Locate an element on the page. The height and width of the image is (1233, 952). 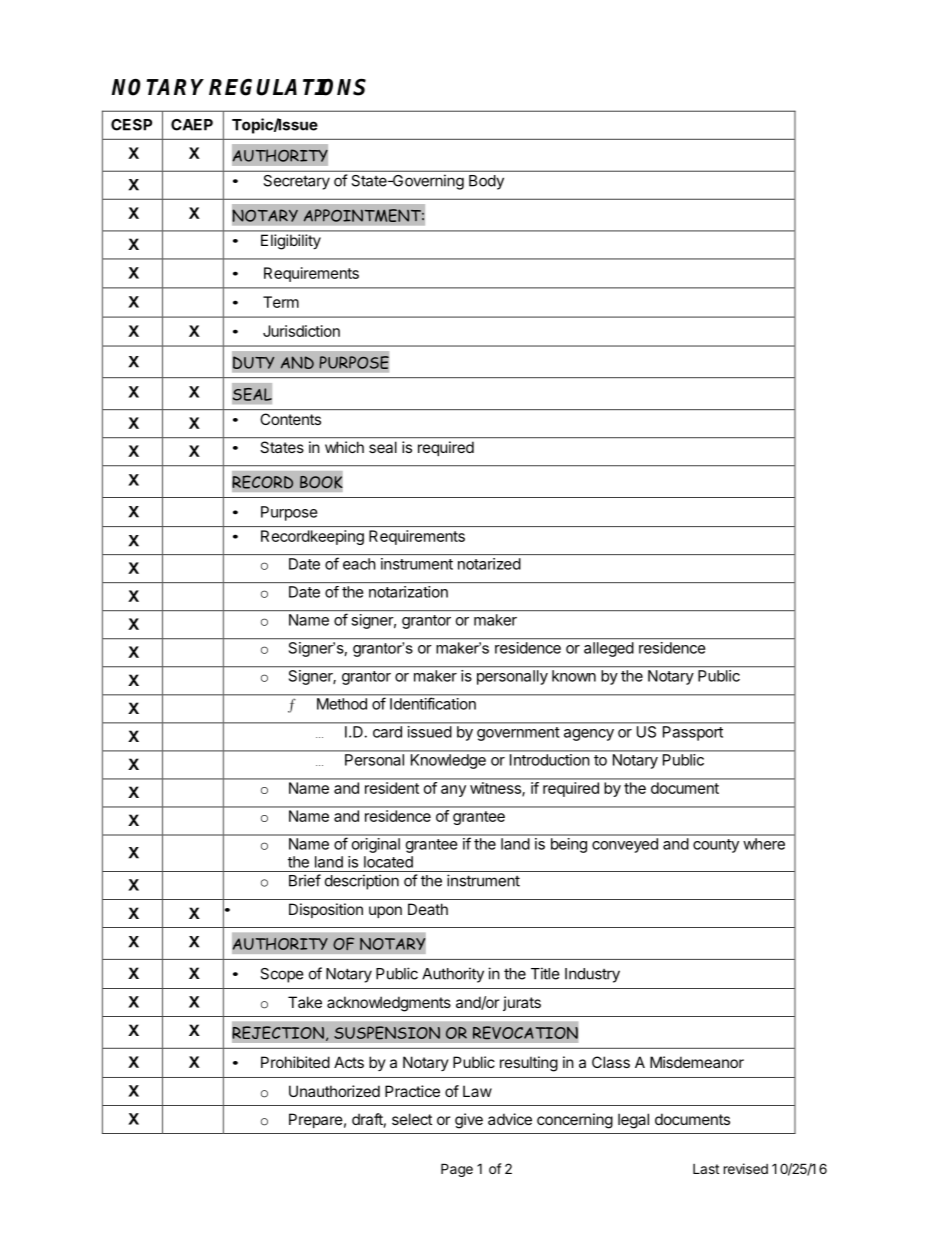
Unauthorized is located at coordinates (334, 1091).
